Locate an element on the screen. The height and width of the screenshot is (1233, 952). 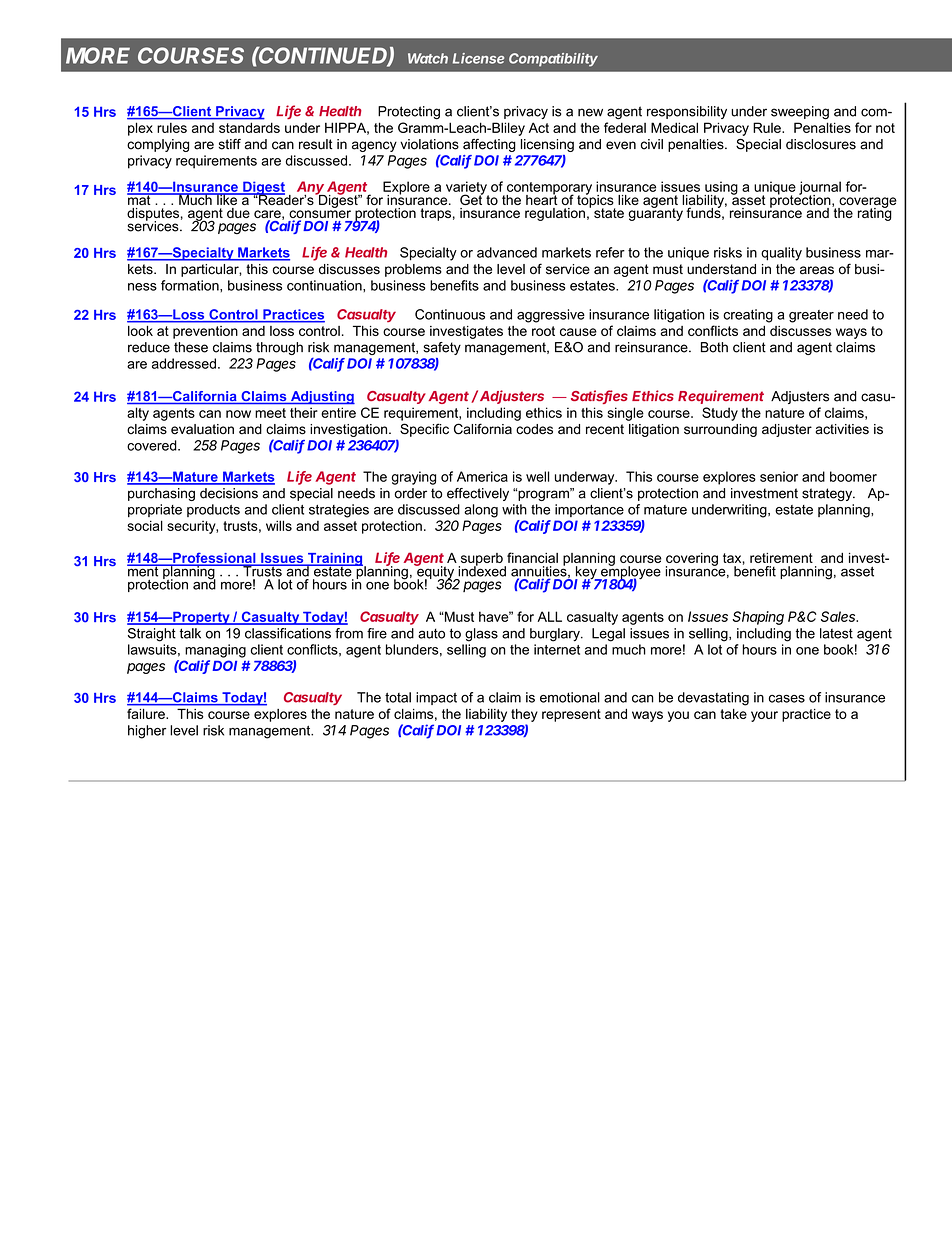
they is located at coordinates (524, 715).
